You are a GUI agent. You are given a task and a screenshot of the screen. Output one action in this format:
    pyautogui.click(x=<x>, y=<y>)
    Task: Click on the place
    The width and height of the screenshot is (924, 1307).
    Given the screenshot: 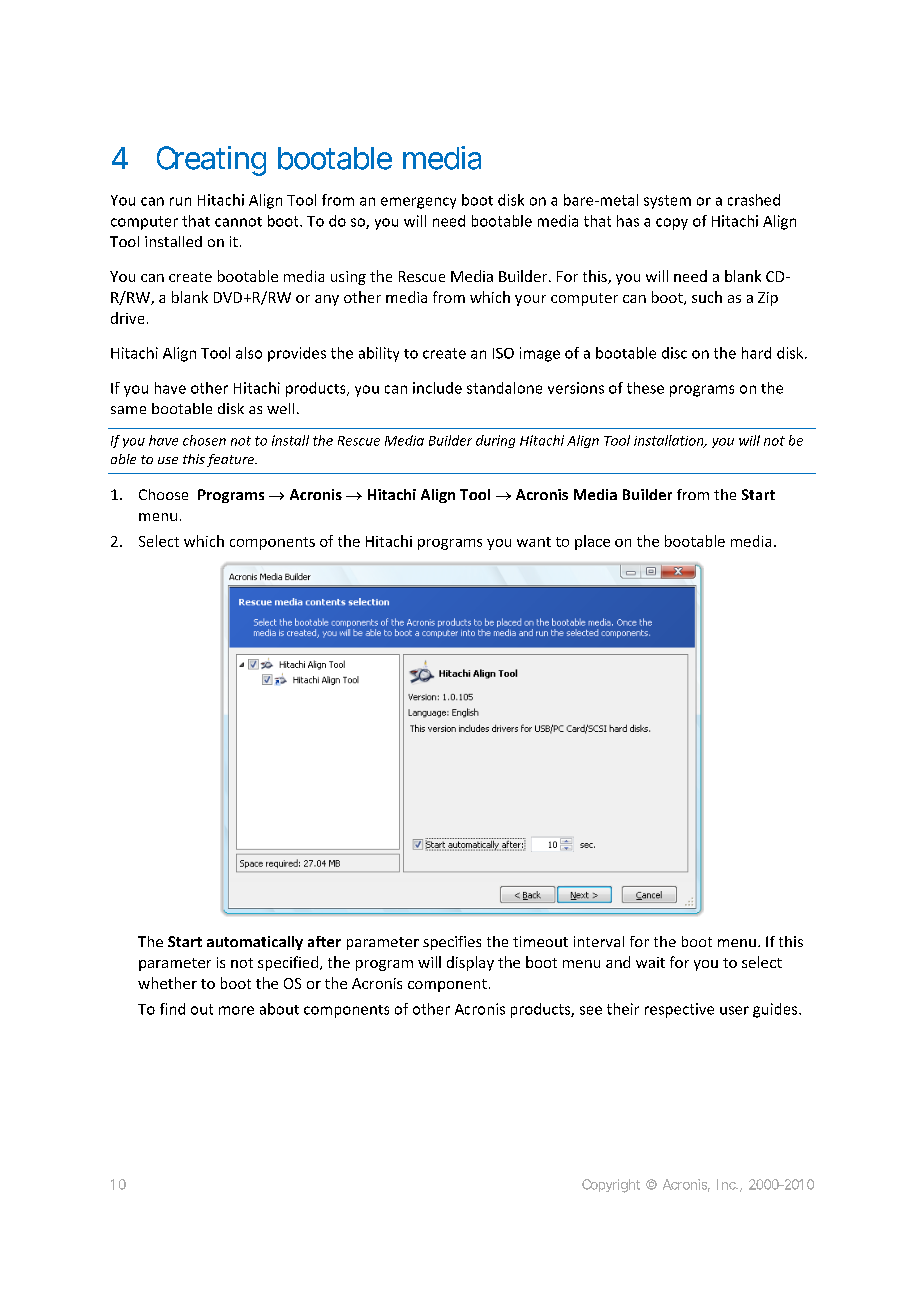 What is the action you would take?
    pyautogui.click(x=592, y=542)
